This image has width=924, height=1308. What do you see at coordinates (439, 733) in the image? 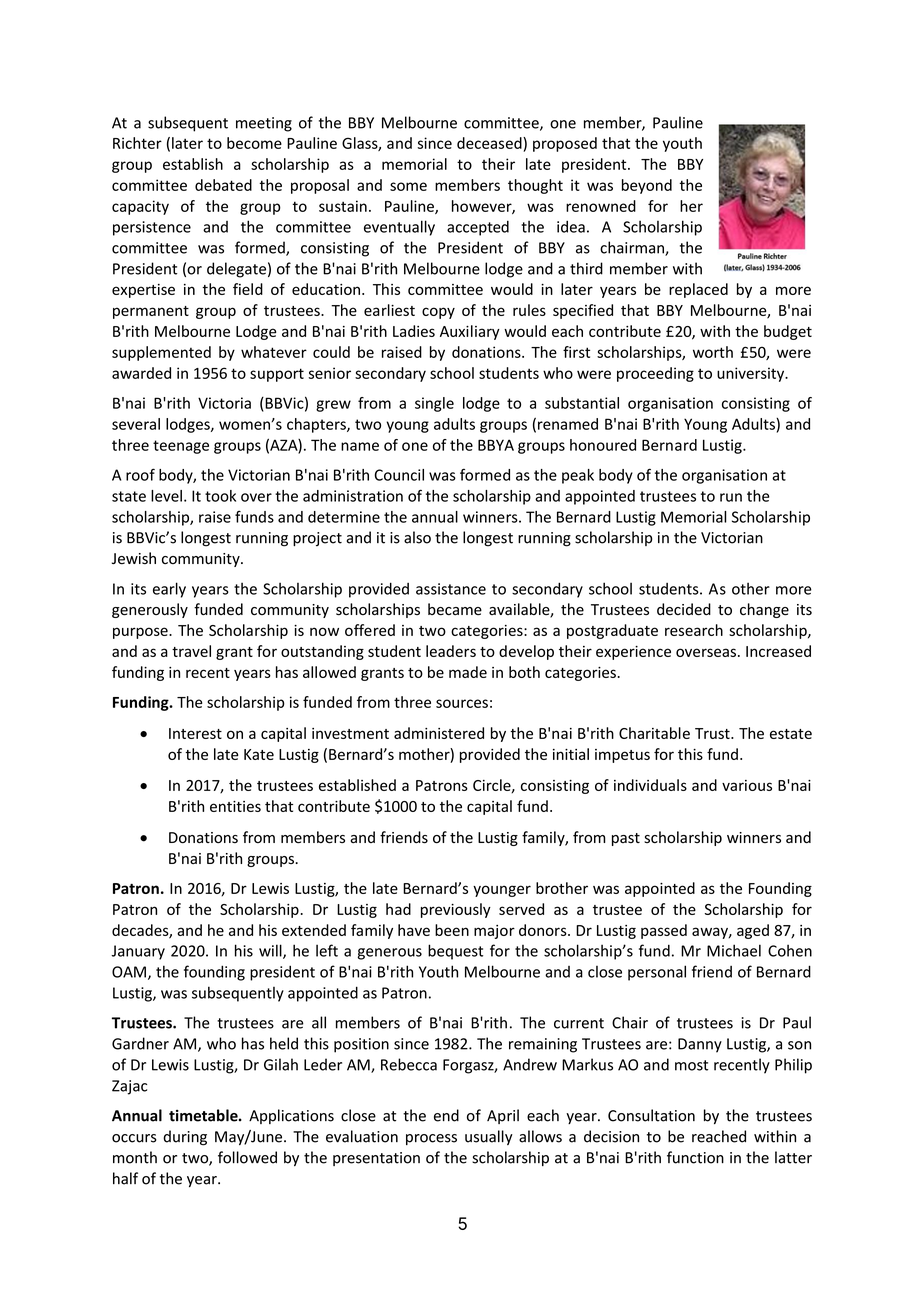
I see `administered` at bounding box center [439, 733].
